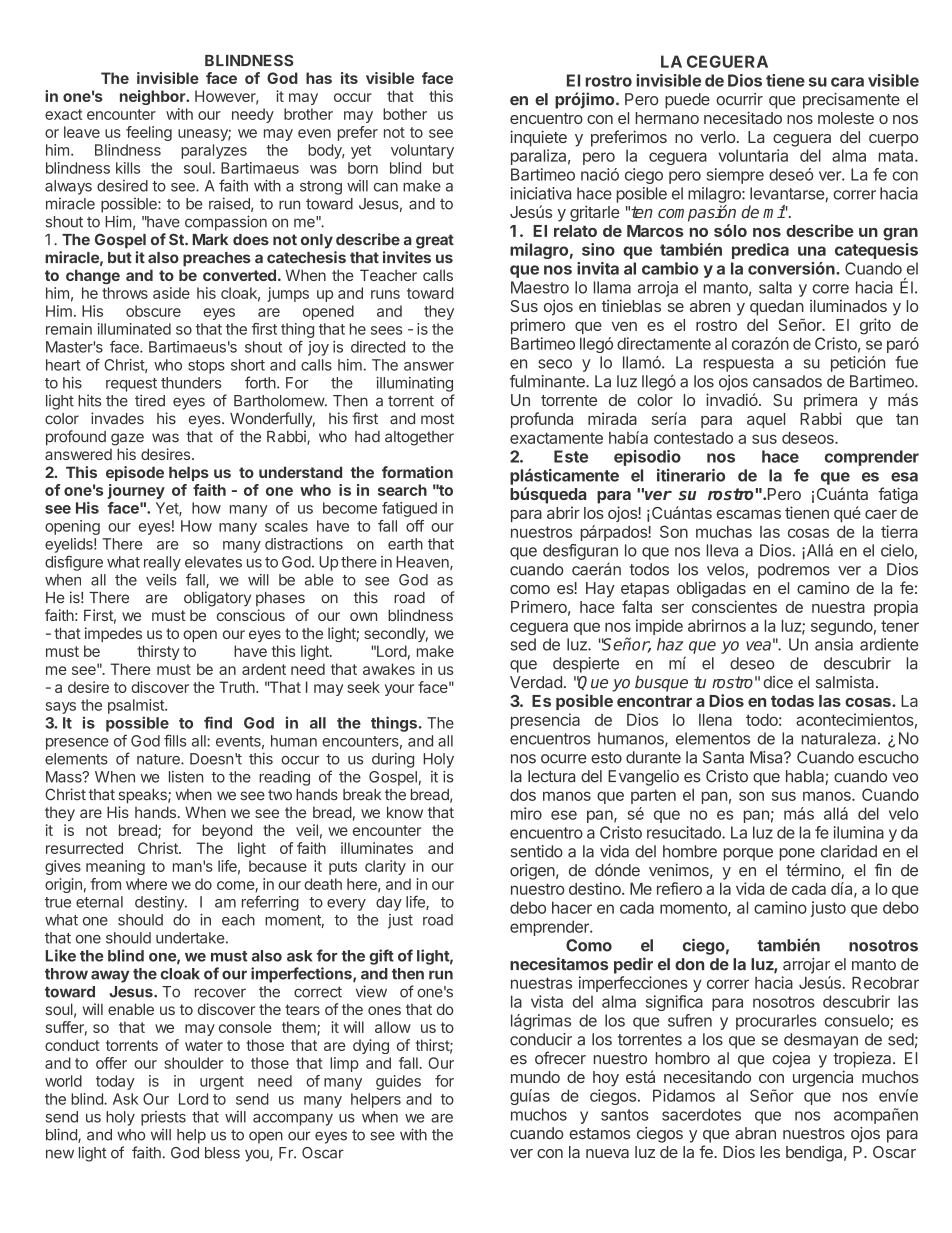 The width and height of the screenshot is (952, 1233). What do you see at coordinates (419, 438) in the screenshot?
I see `altogether` at bounding box center [419, 438].
